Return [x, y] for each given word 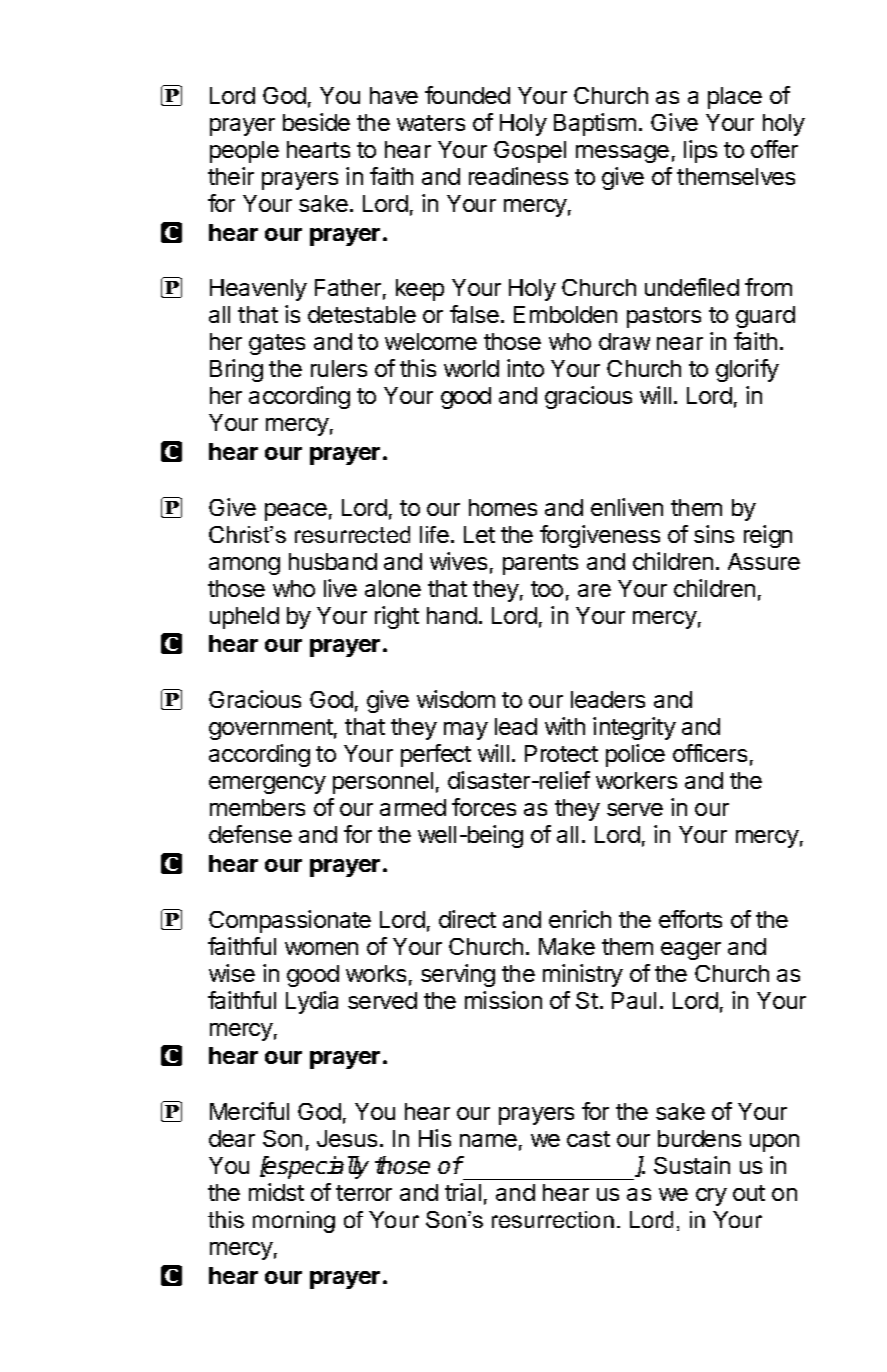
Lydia [312, 1002]
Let [479, 534]
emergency [267, 785]
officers [710, 753]
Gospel [530, 152]
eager [691, 951]
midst [276, 1192]
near [680, 343]
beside [316, 122]
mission [503, 1000]
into [525, 368]
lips [700, 151]
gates [277, 344]
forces [484, 807]
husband [333, 561]
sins [714, 534]
